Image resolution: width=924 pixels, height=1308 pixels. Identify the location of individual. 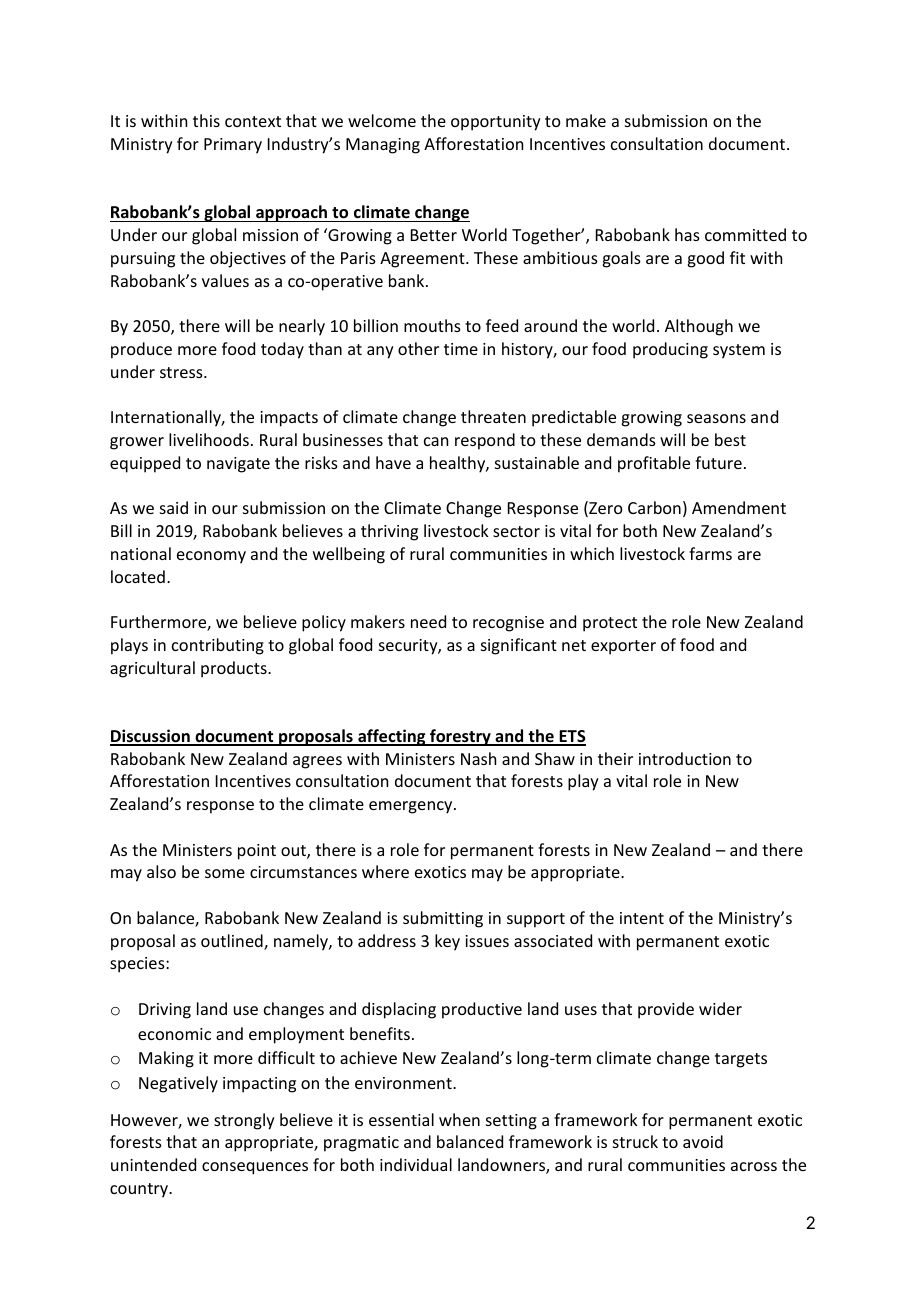
(416, 1164).
